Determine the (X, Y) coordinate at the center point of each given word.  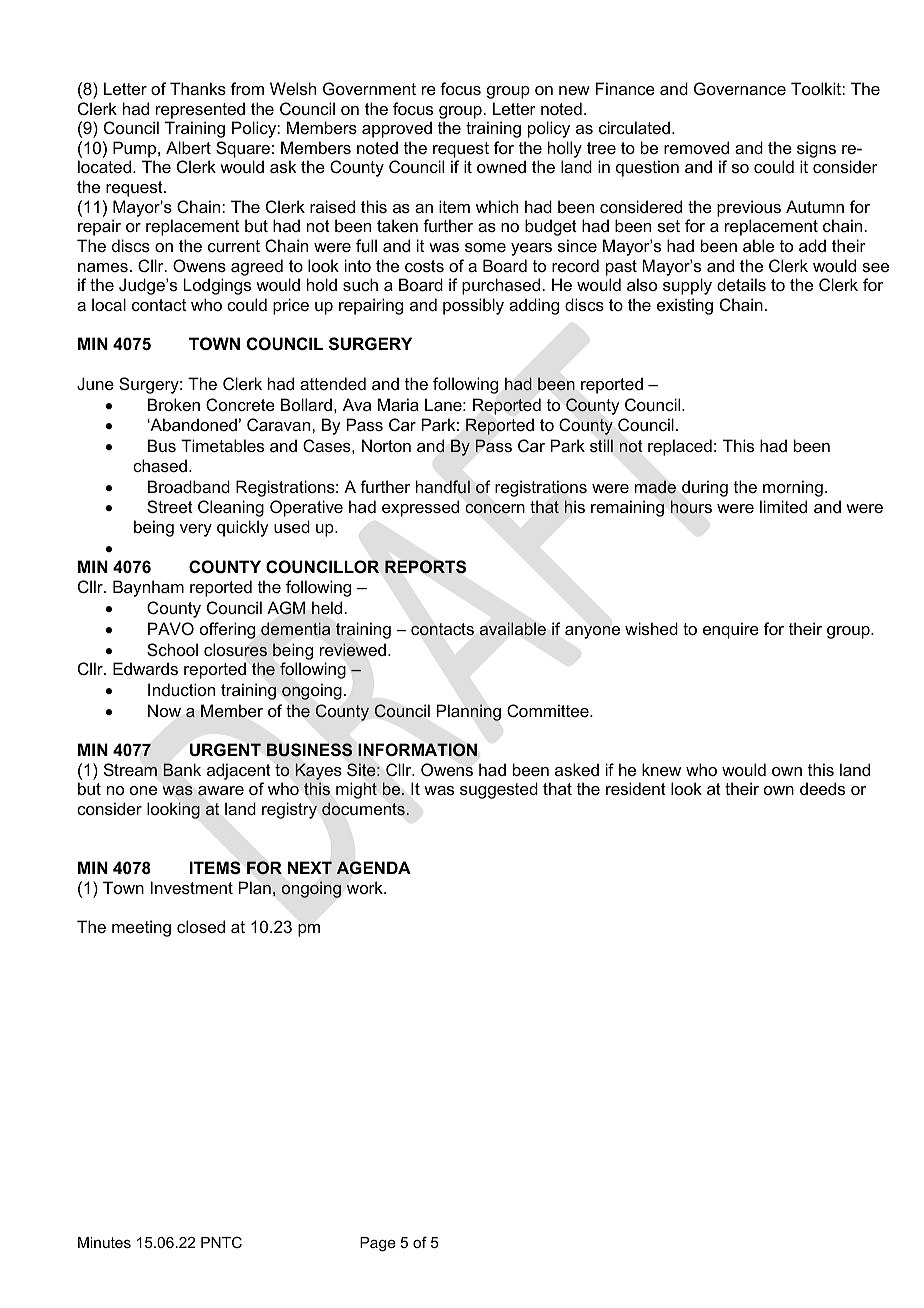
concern (495, 509)
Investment (192, 887)
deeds (822, 788)
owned (501, 166)
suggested (499, 790)
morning (793, 488)
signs (816, 149)
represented (200, 110)
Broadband (189, 486)
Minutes (104, 1242)
